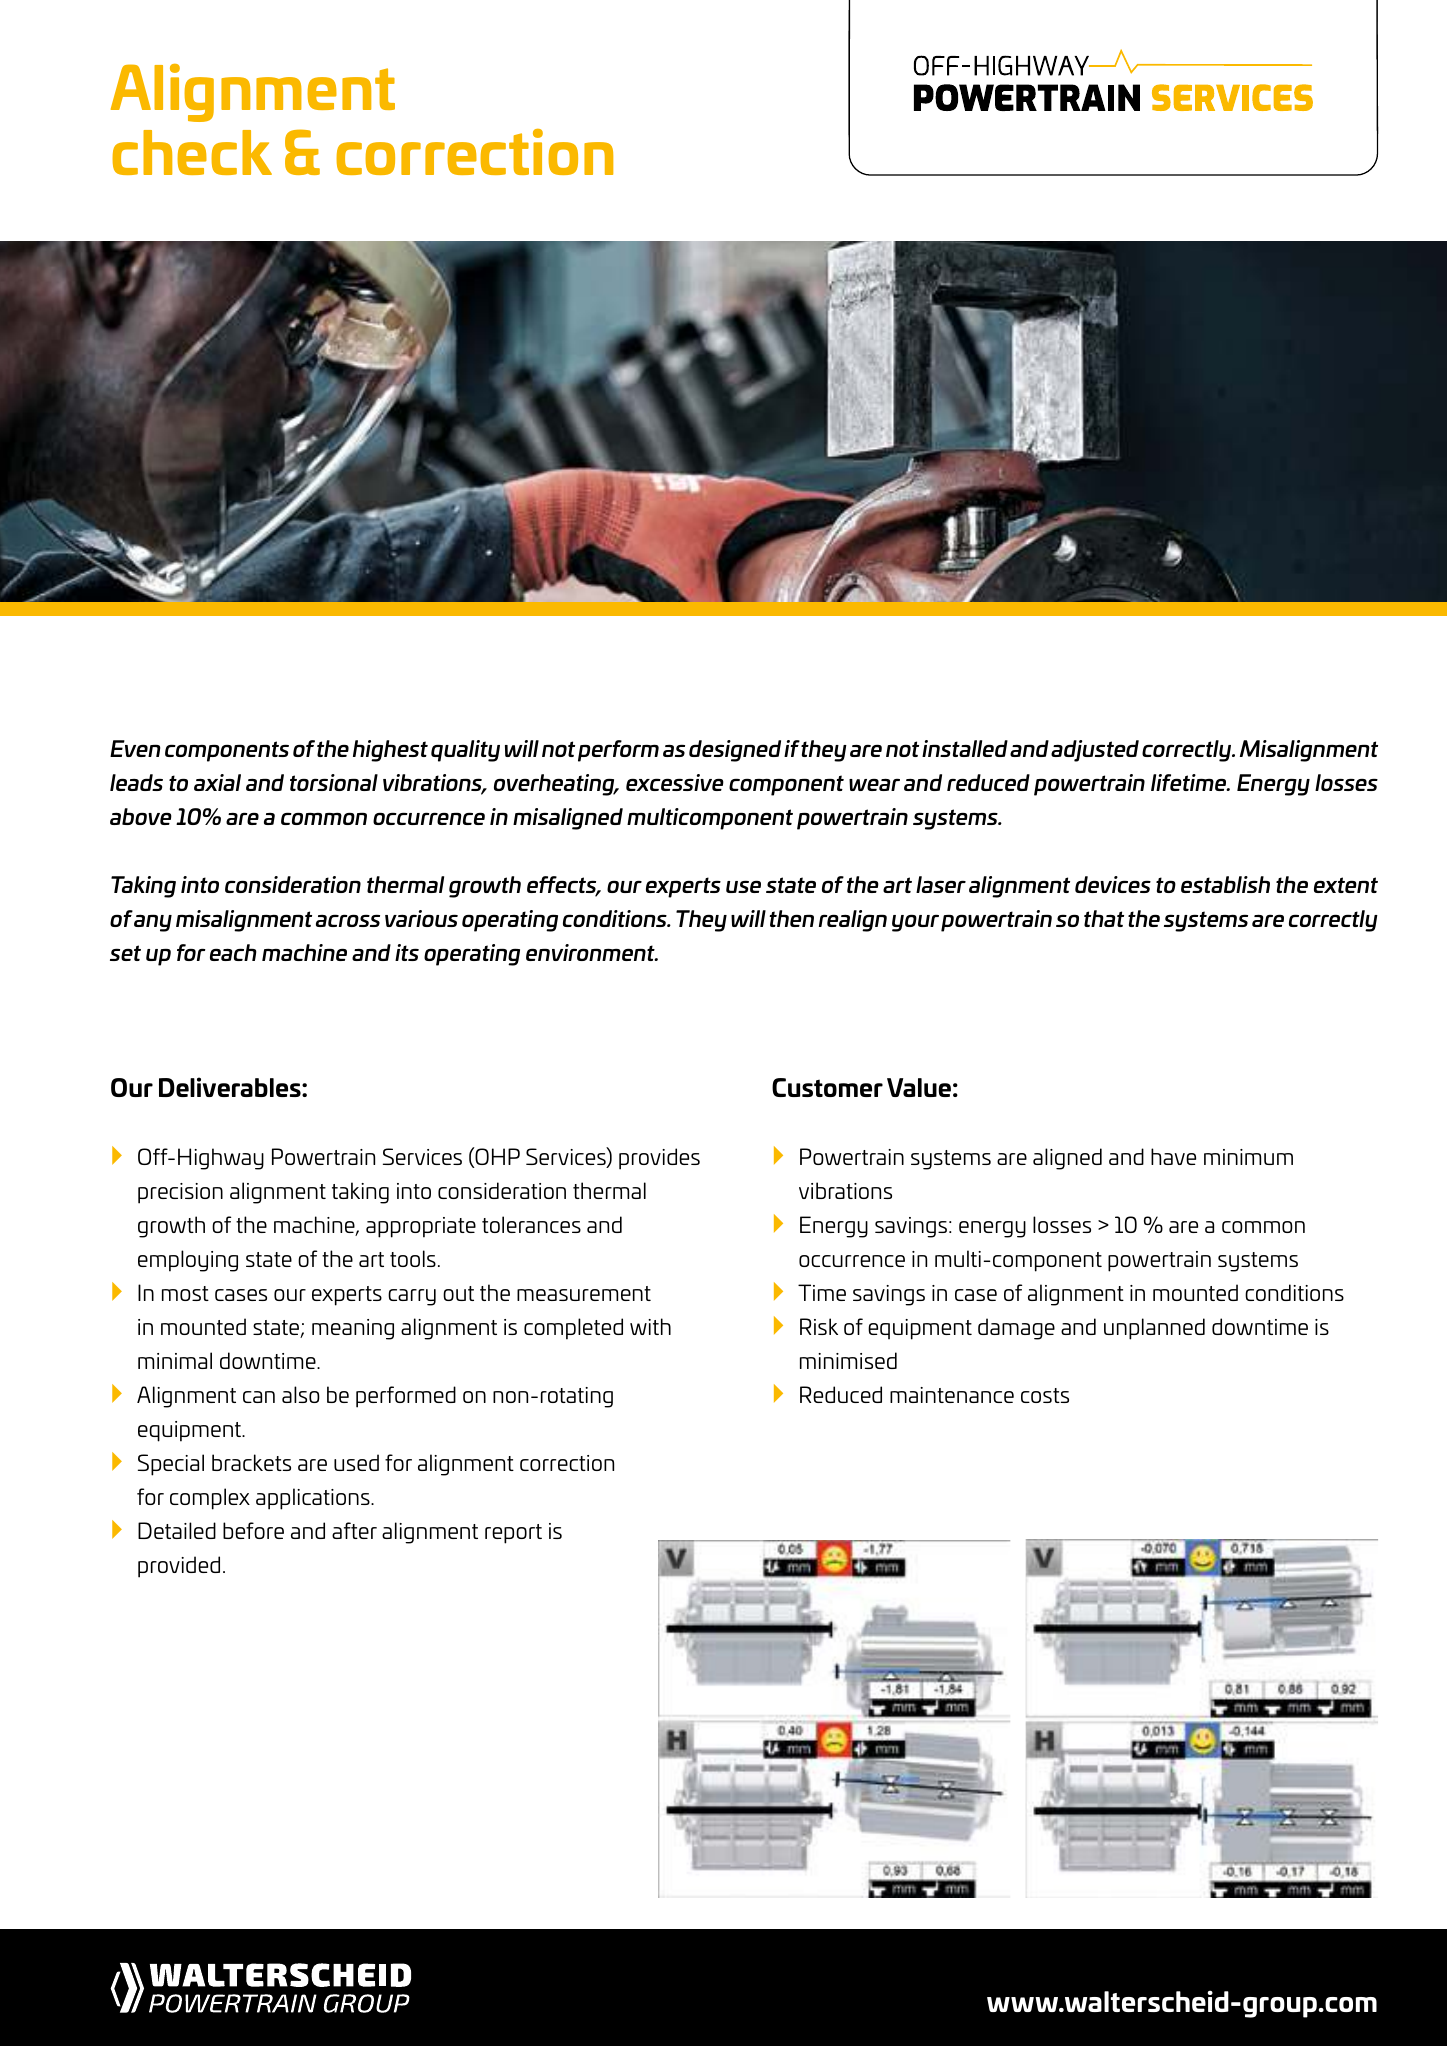 This image has width=1447, height=2046. What do you see at coordinates (1095, 751) in the image?
I see `adjusted` at bounding box center [1095, 751].
